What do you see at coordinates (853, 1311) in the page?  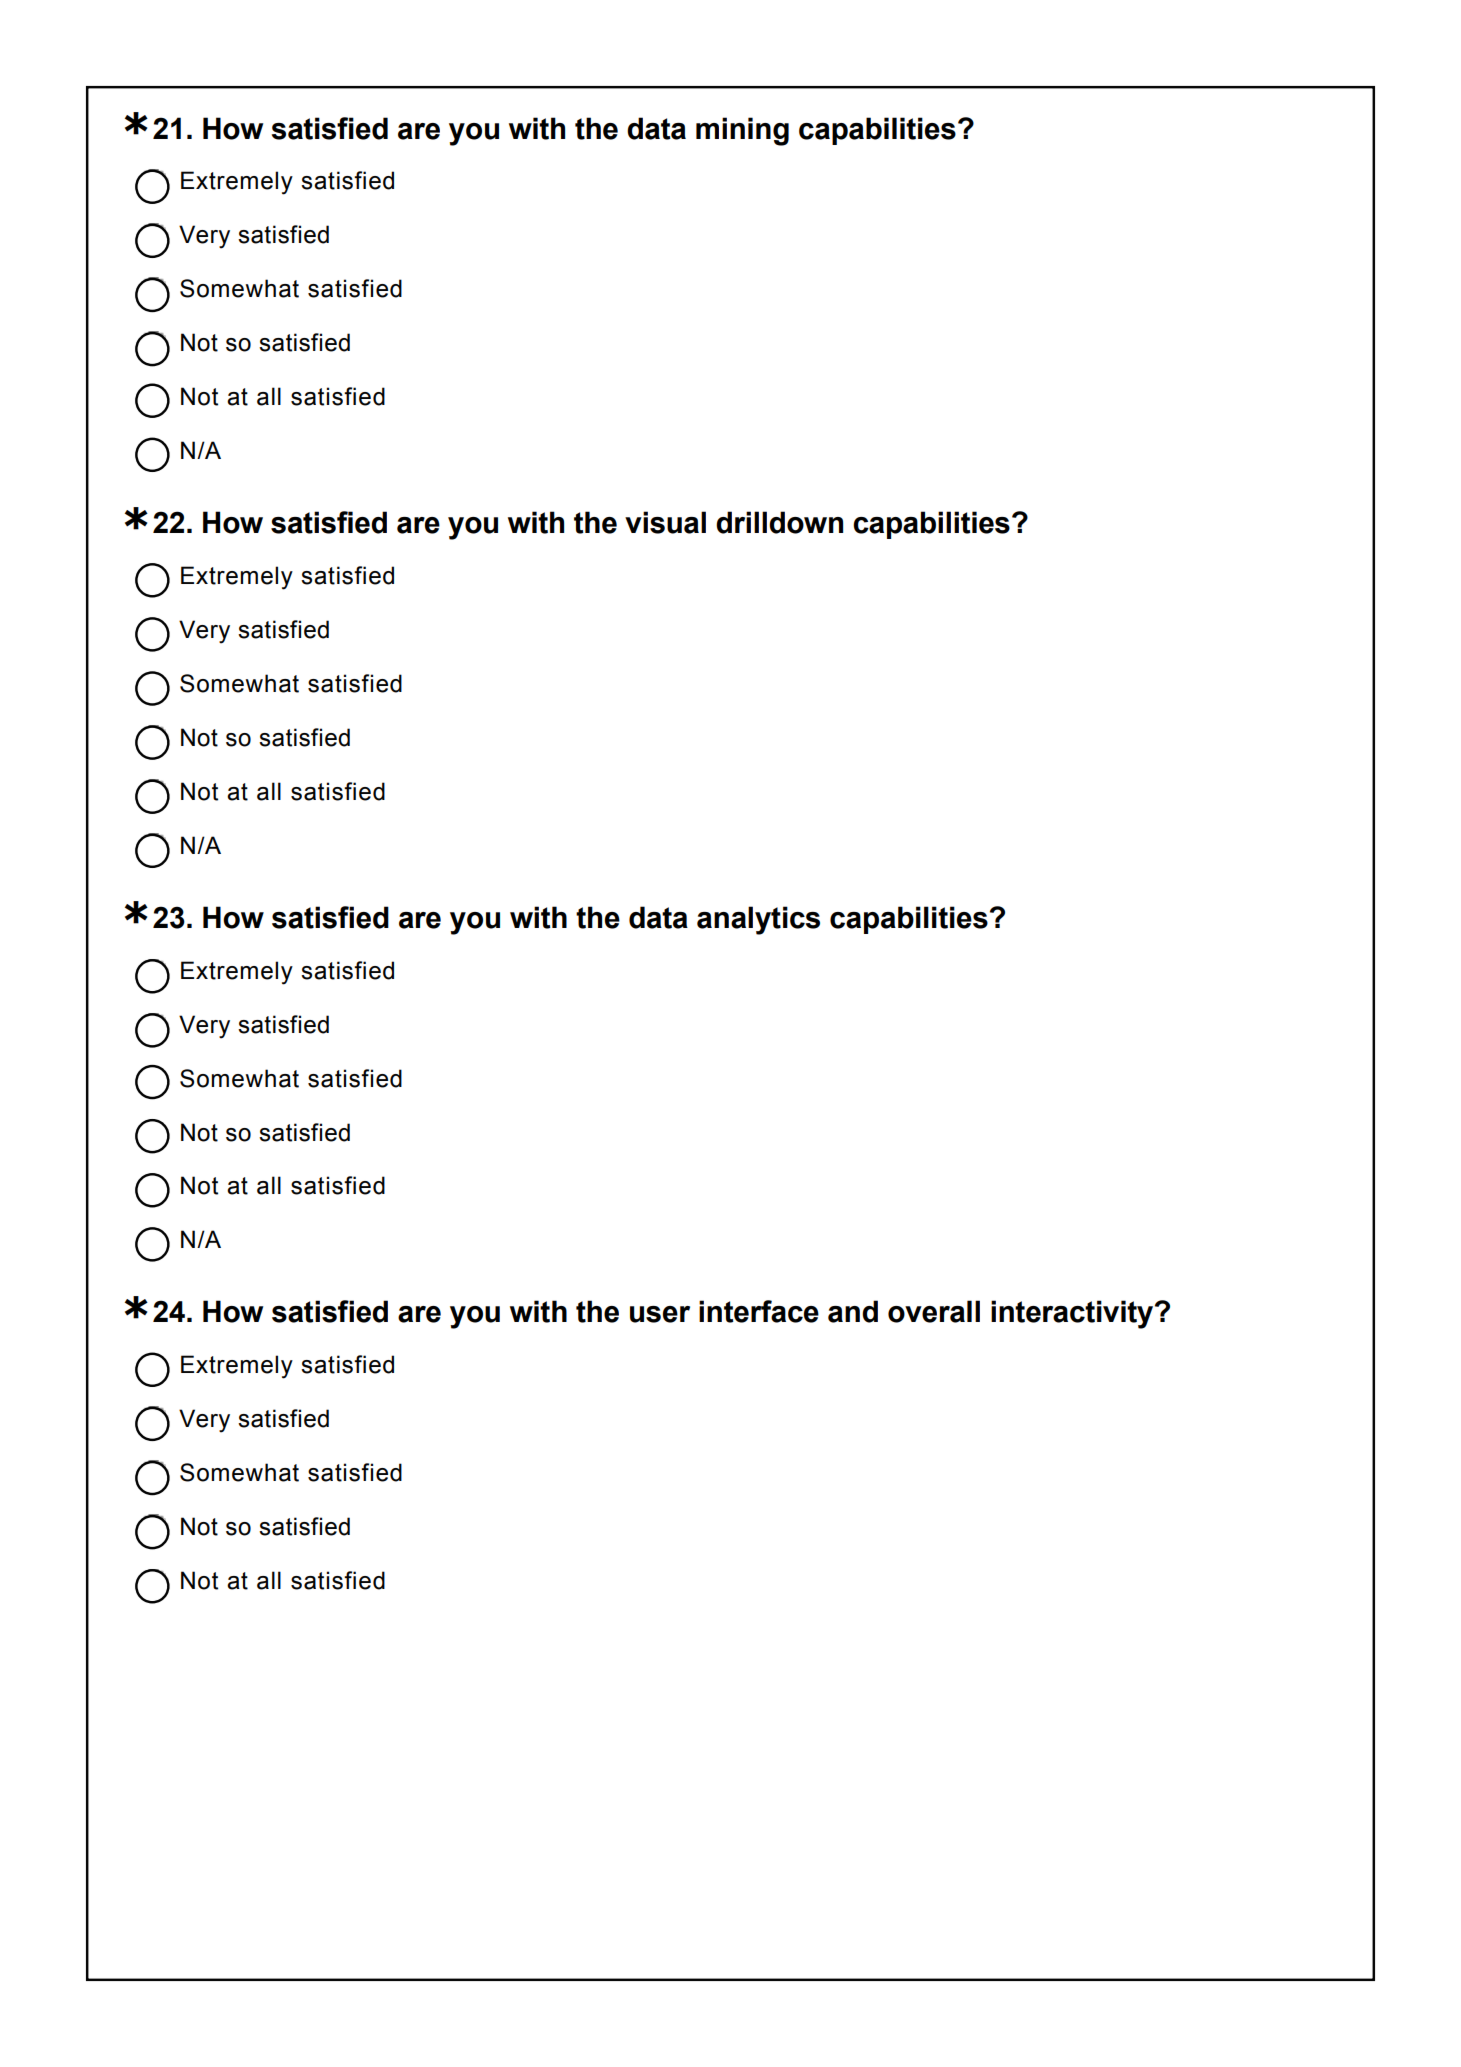 I see `and` at bounding box center [853, 1311].
